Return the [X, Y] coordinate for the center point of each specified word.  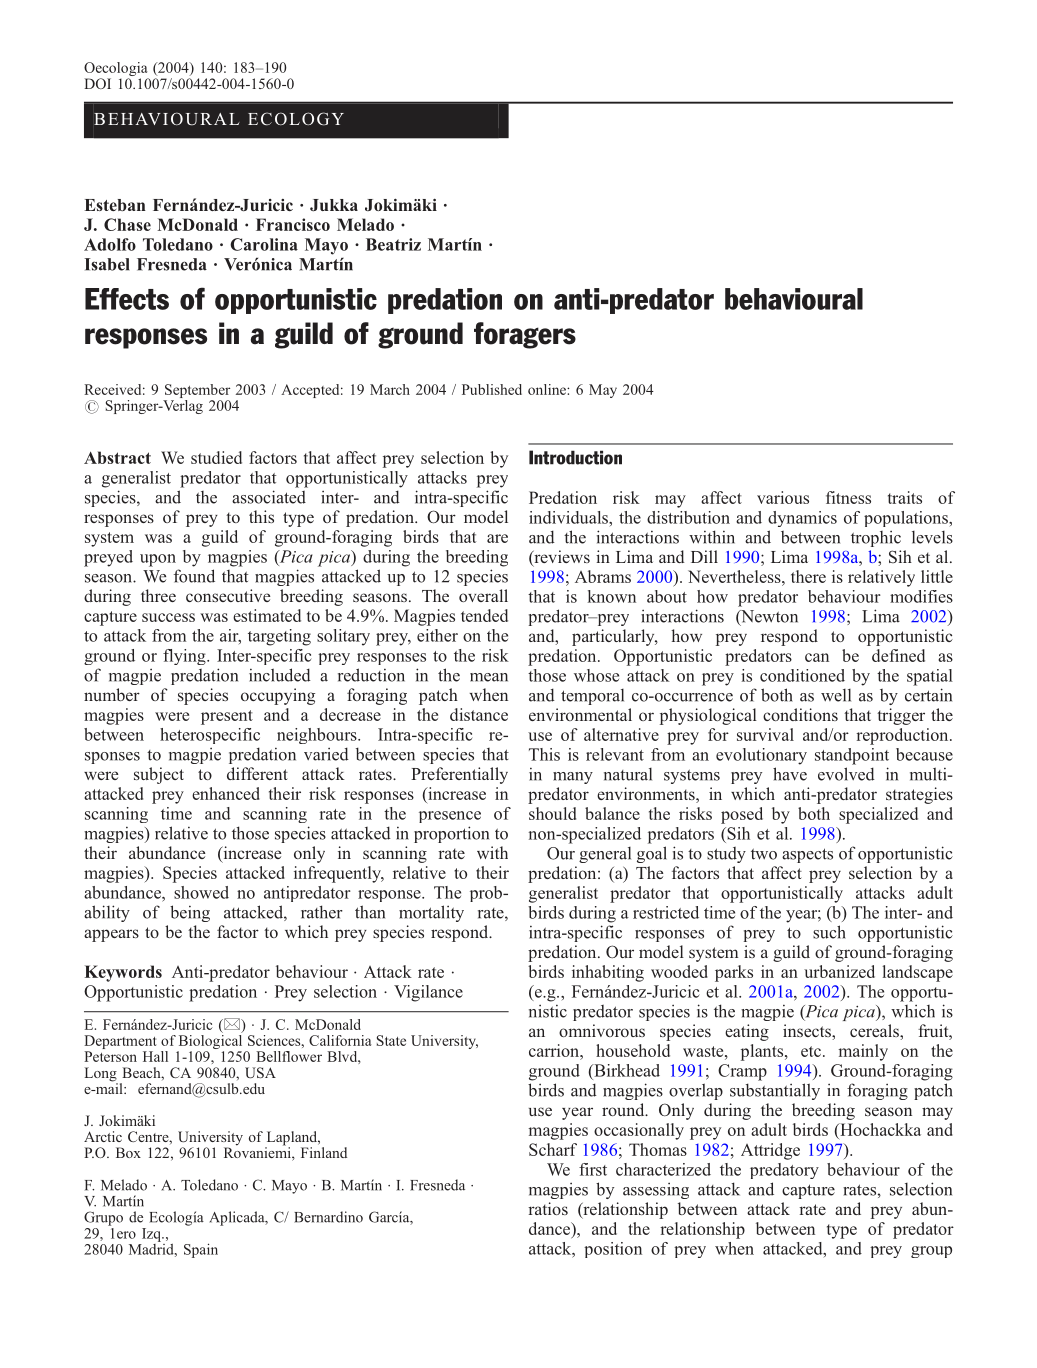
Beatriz [393, 244]
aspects [807, 855]
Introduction [575, 457]
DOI [97, 83]
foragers [525, 335]
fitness [848, 497]
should [552, 813]
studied [216, 457]
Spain [201, 1250]
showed [201, 892]
